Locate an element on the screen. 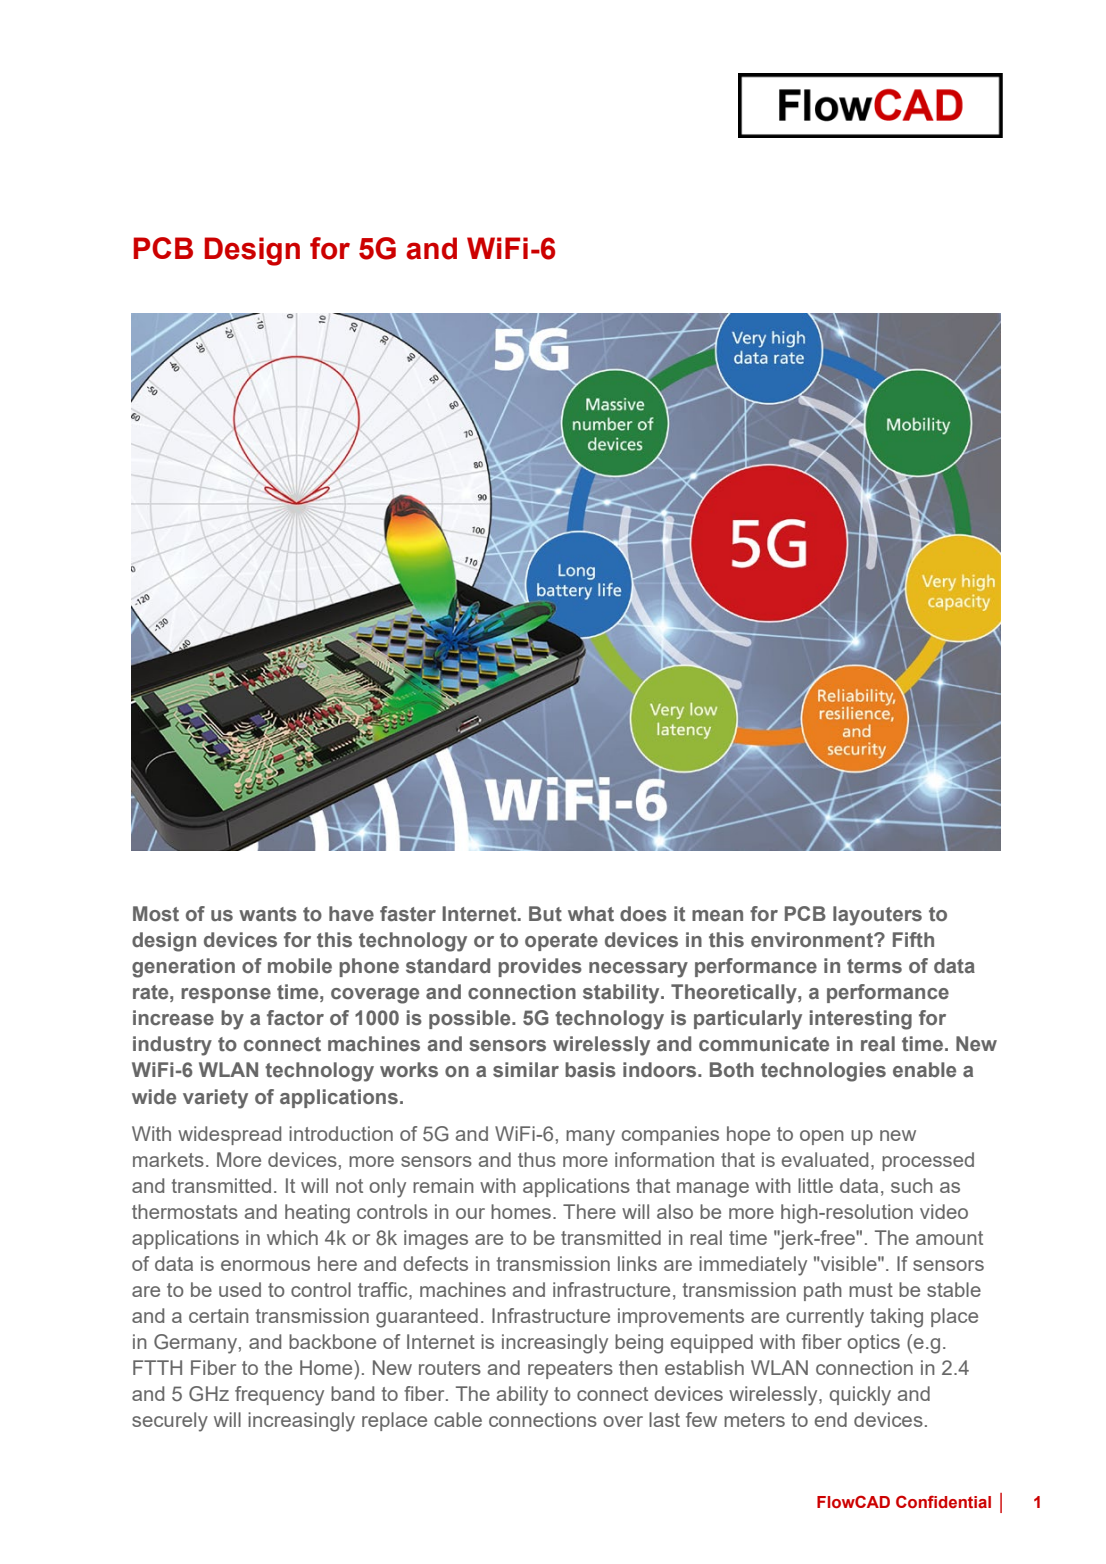 Image resolution: width=1106 pixels, height=1564 pixels. environment is located at coordinates (813, 940).
